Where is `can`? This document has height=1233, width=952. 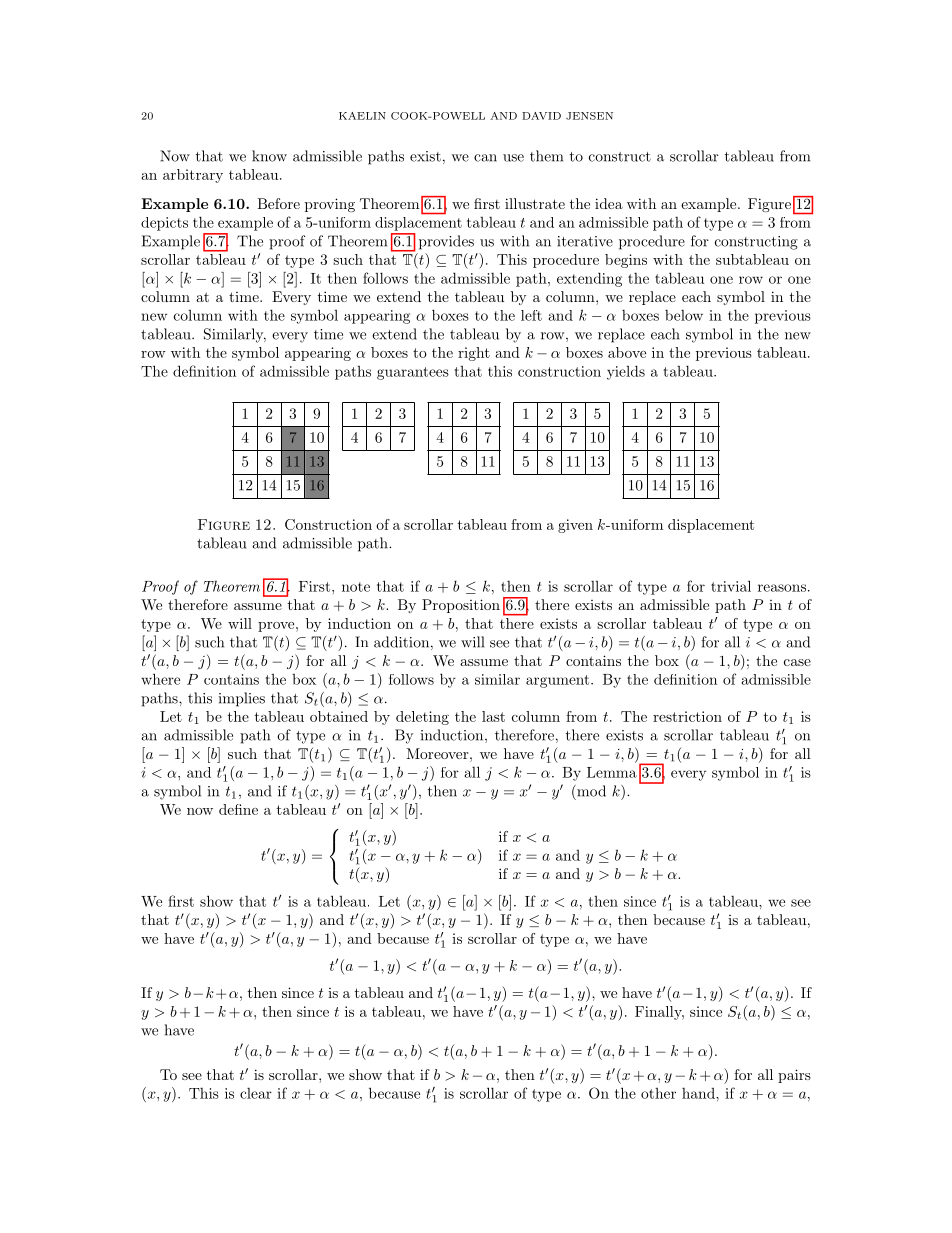
can is located at coordinates (485, 158).
